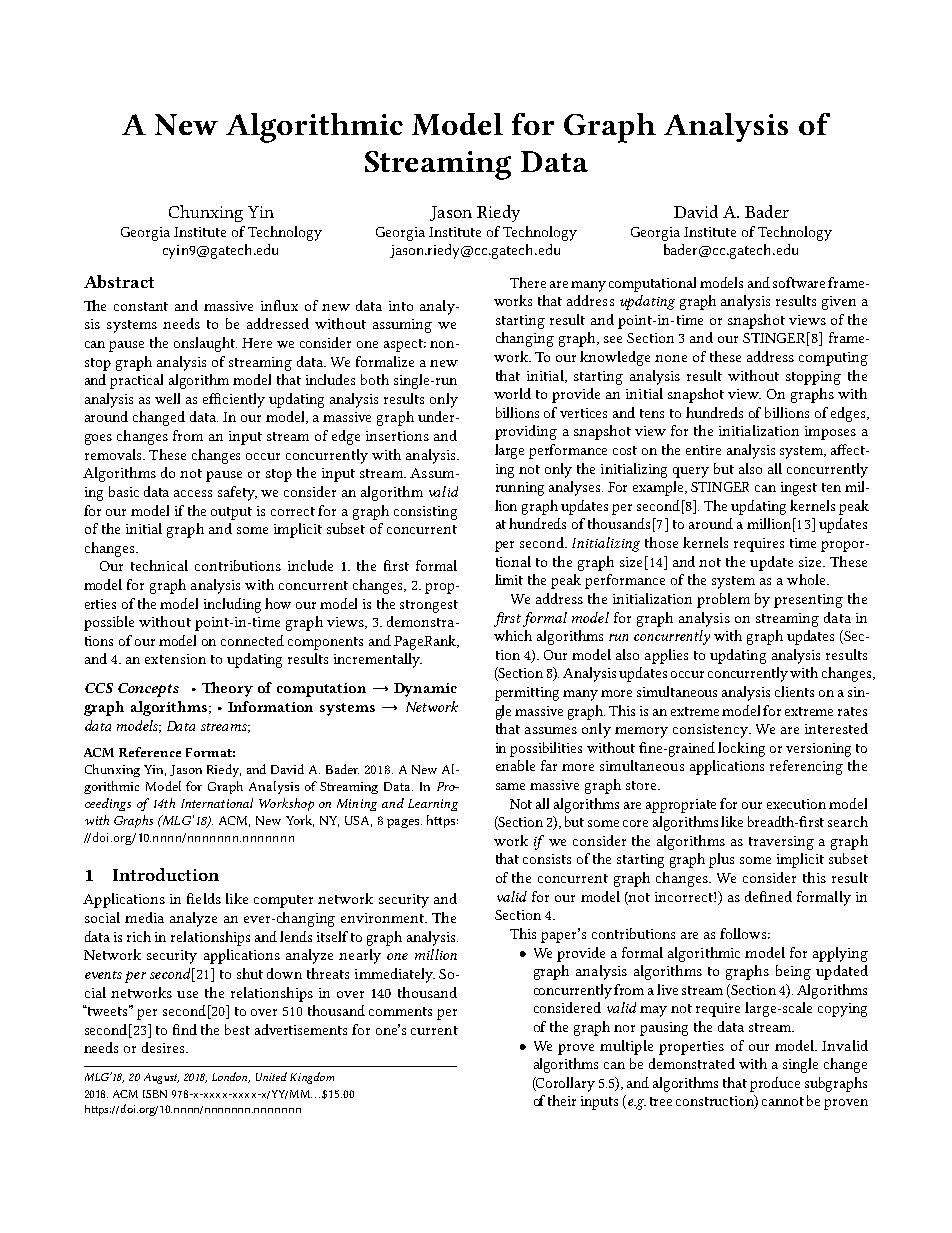  Describe the element at coordinates (801, 282) in the page. I see `software` at that location.
